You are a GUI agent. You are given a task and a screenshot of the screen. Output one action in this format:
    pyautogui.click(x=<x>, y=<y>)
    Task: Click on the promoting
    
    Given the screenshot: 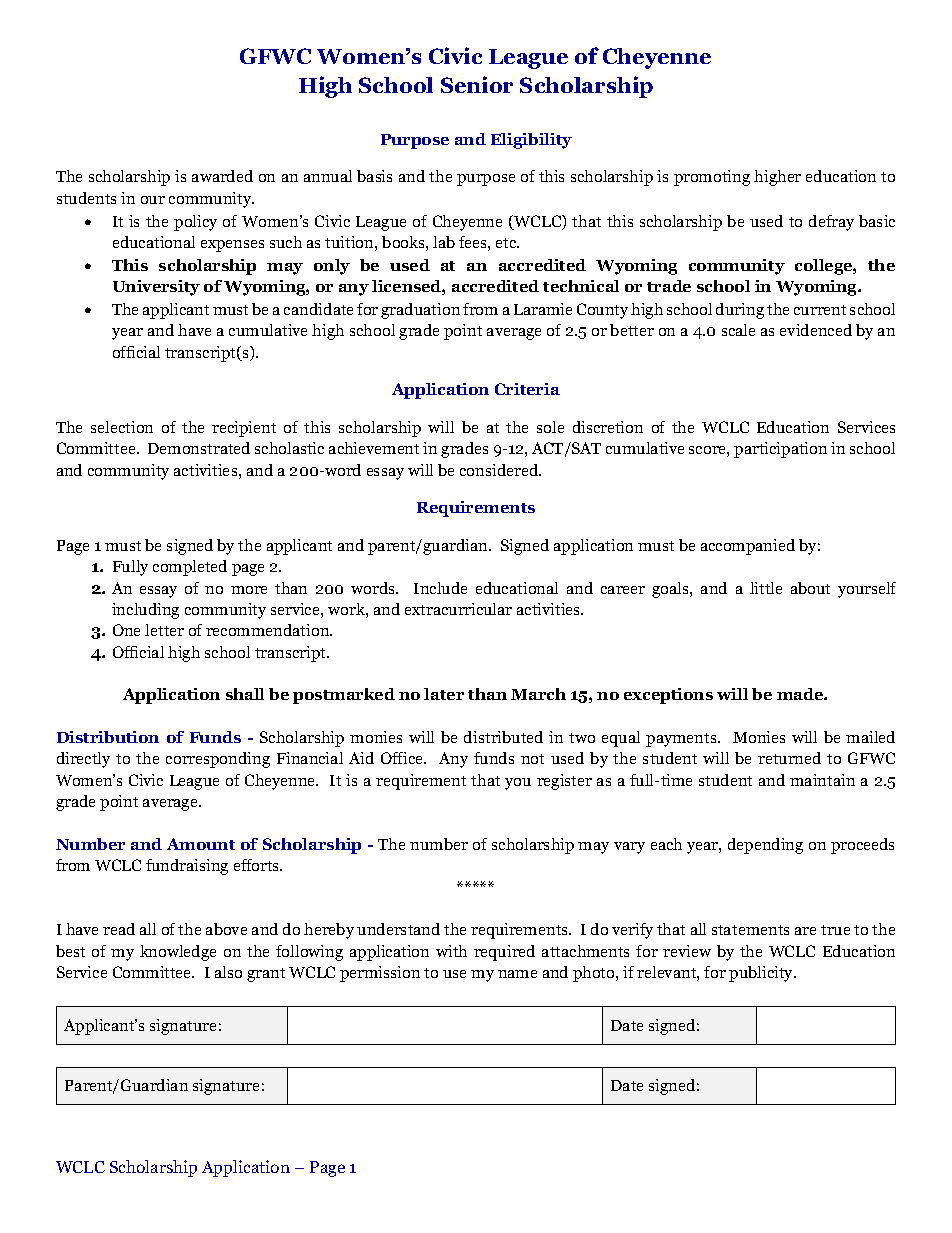 What is the action you would take?
    pyautogui.click(x=712, y=178)
